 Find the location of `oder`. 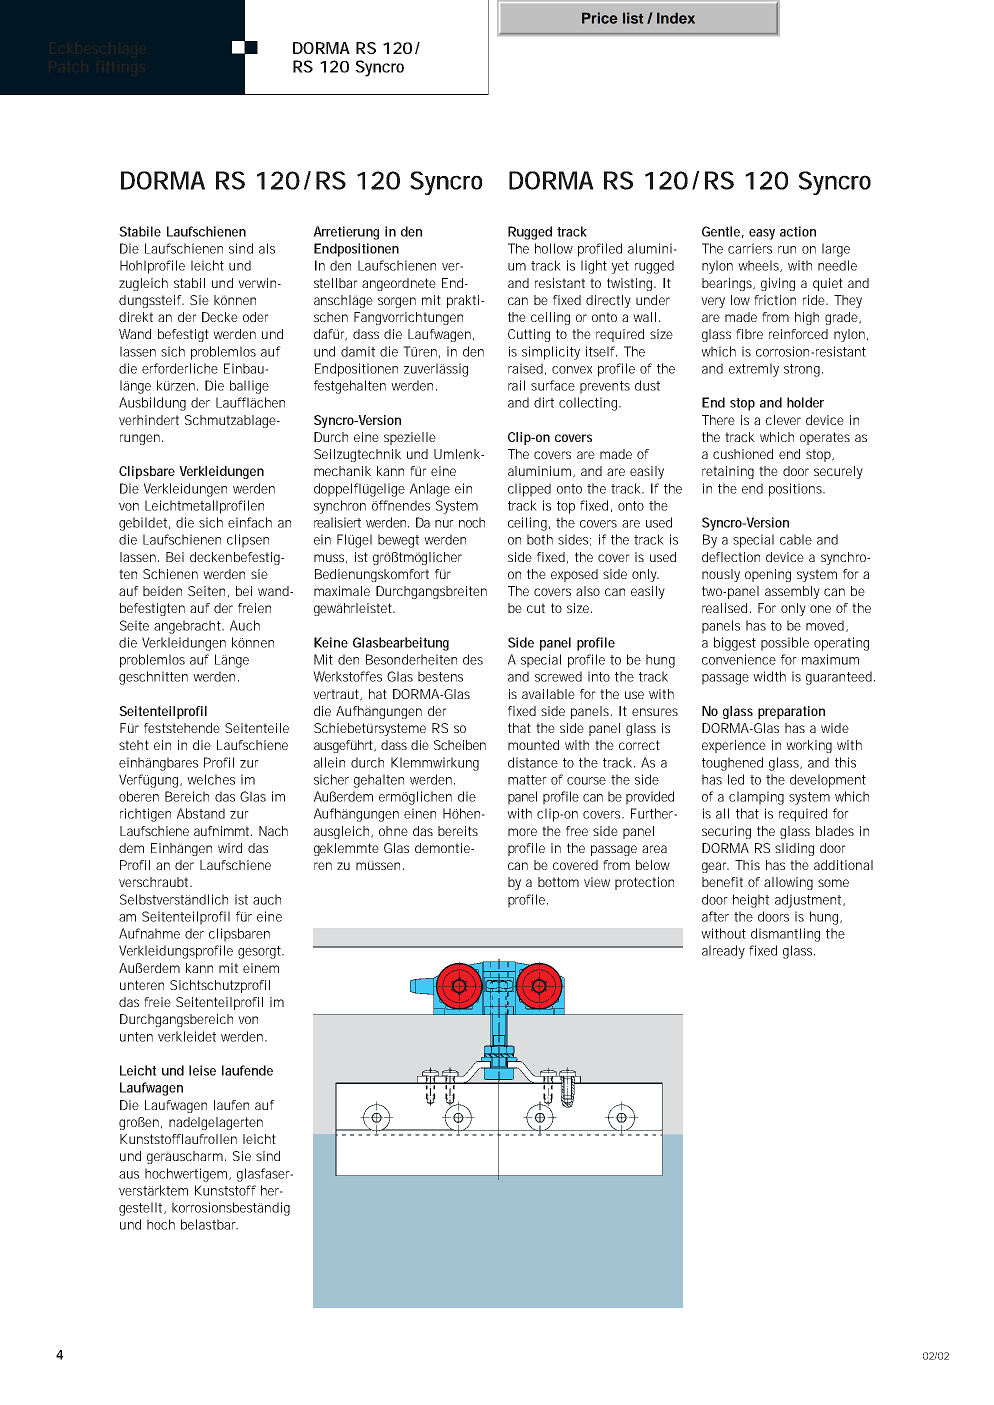

oder is located at coordinates (256, 317).
